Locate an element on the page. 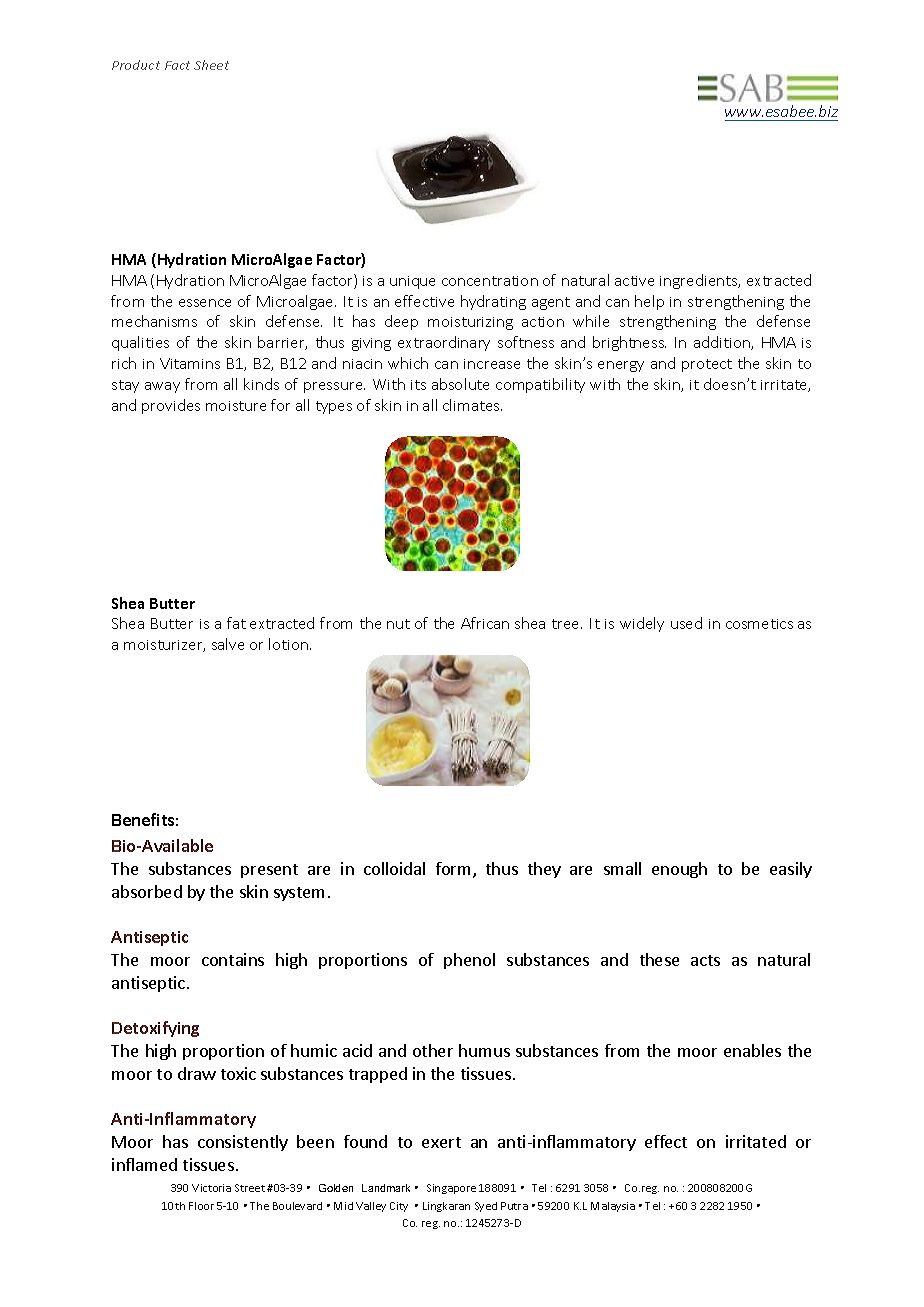 The height and width of the document is (1307, 924). concentration is located at coordinates (490, 281).
